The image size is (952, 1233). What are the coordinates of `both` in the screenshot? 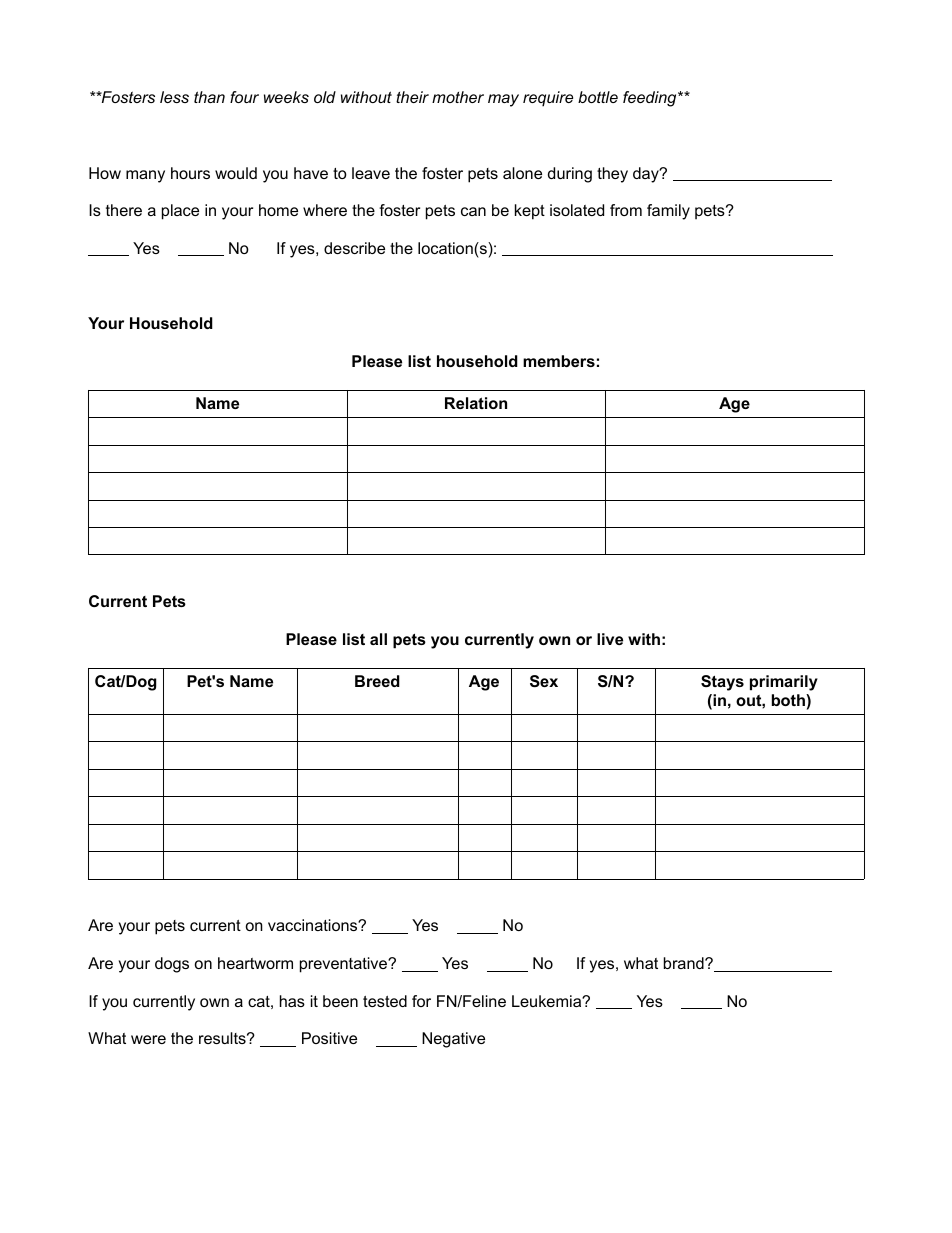 It's located at (789, 700).
